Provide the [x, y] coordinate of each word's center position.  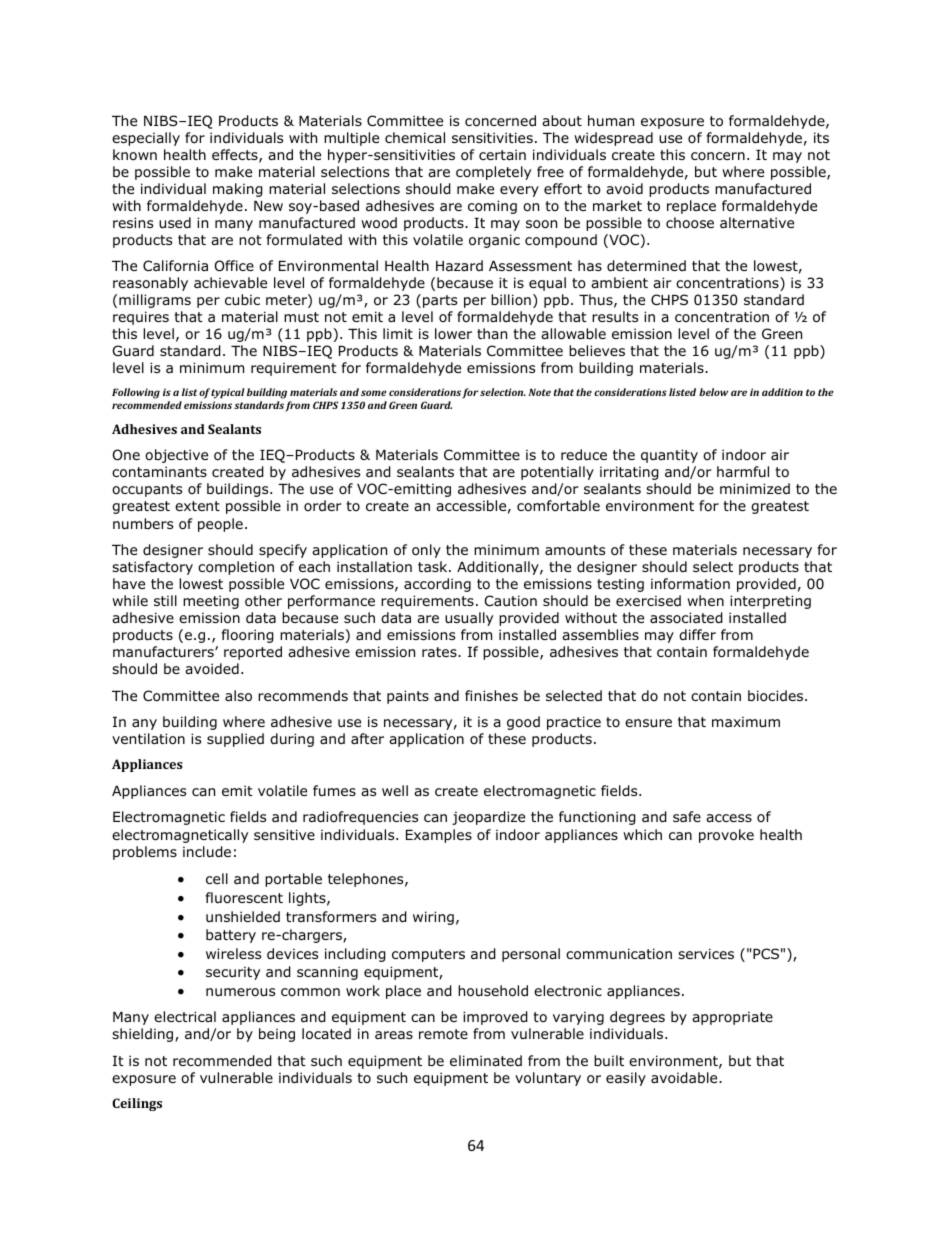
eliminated [486, 1060]
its [821, 137]
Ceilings [137, 1104]
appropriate [732, 1018]
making [238, 190]
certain [502, 154]
